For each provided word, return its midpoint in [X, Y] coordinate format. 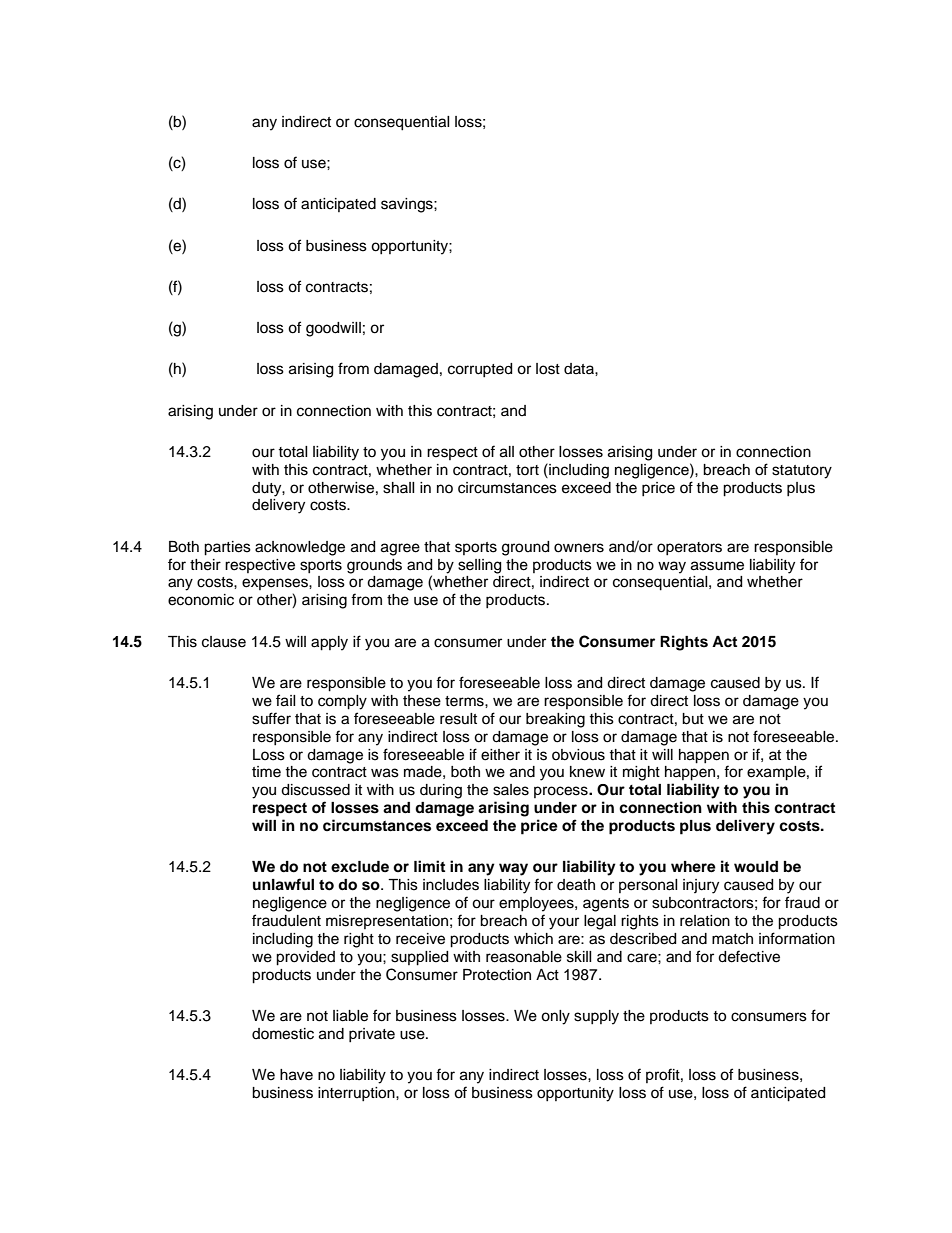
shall [399, 488]
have [296, 1075]
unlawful [283, 884]
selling [479, 566]
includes [451, 885]
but [693, 719]
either [500, 755]
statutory [802, 472]
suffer [271, 718]
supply [596, 1017]
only [555, 1017]
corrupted [480, 370]
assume [717, 566]
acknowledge [300, 548]
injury [701, 886]
